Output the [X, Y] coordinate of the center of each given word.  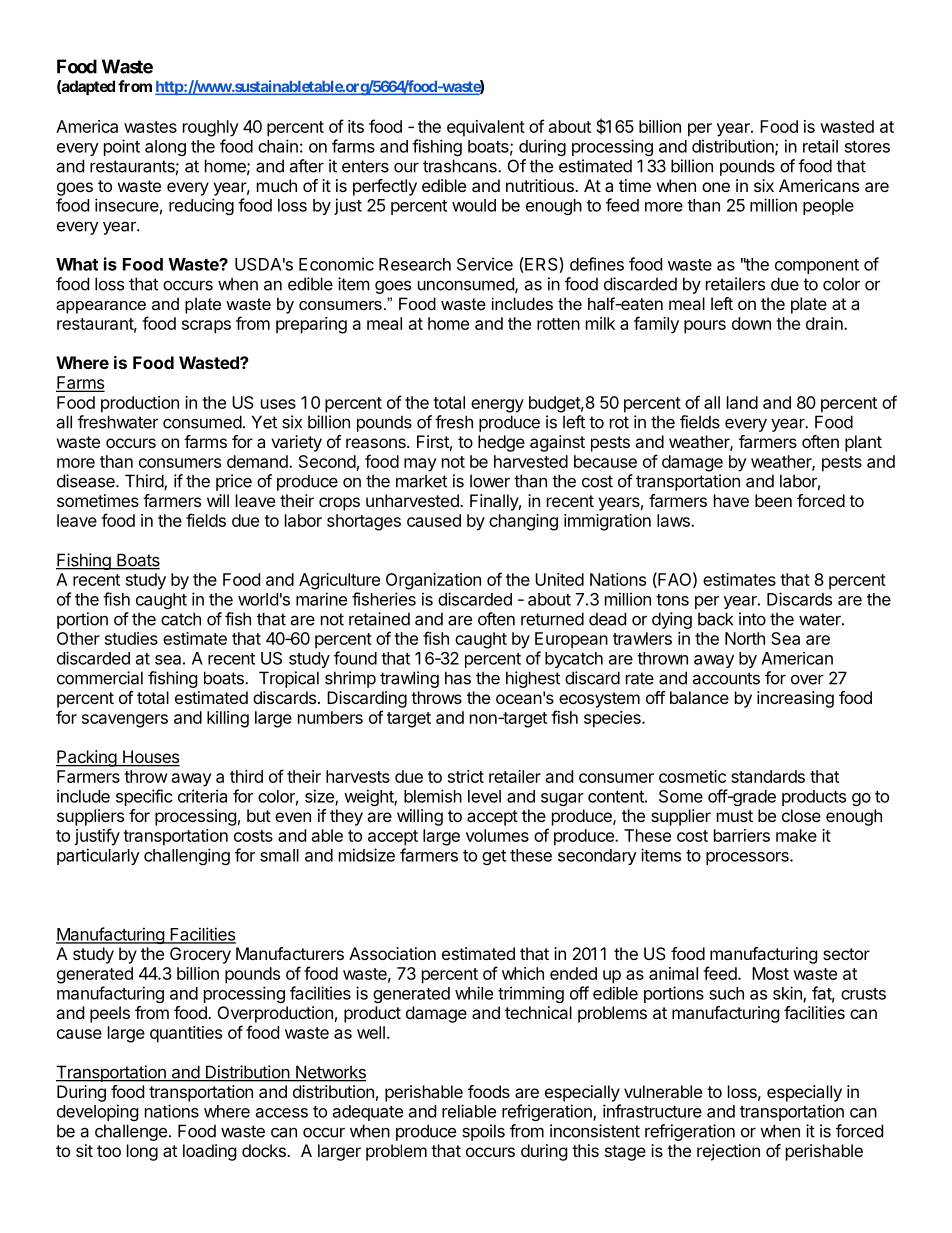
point [122, 147]
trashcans [461, 166]
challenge [131, 1132]
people [828, 207]
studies [131, 638]
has [458, 678]
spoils [483, 1132]
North [745, 638]
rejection [728, 1152]
